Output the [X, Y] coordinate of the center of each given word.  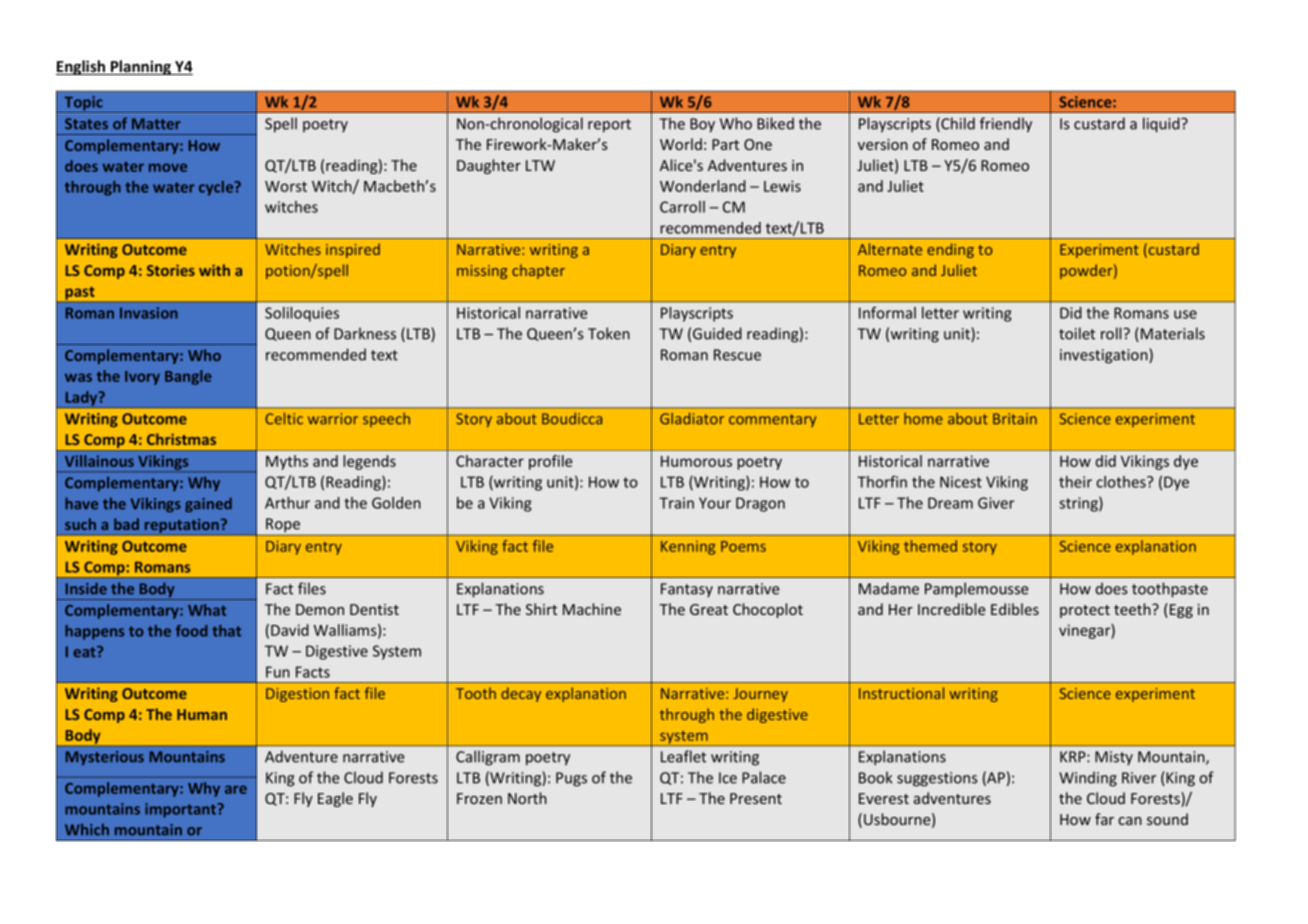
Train [676, 503]
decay [521, 694]
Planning [141, 67]
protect [1085, 611]
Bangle [188, 377]
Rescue [737, 355]
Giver [996, 503]
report [609, 126]
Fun [278, 672]
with [214, 270]
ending [950, 250]
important [182, 810]
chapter [538, 271]
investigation [1105, 356]
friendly [1006, 125]
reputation [181, 527]
